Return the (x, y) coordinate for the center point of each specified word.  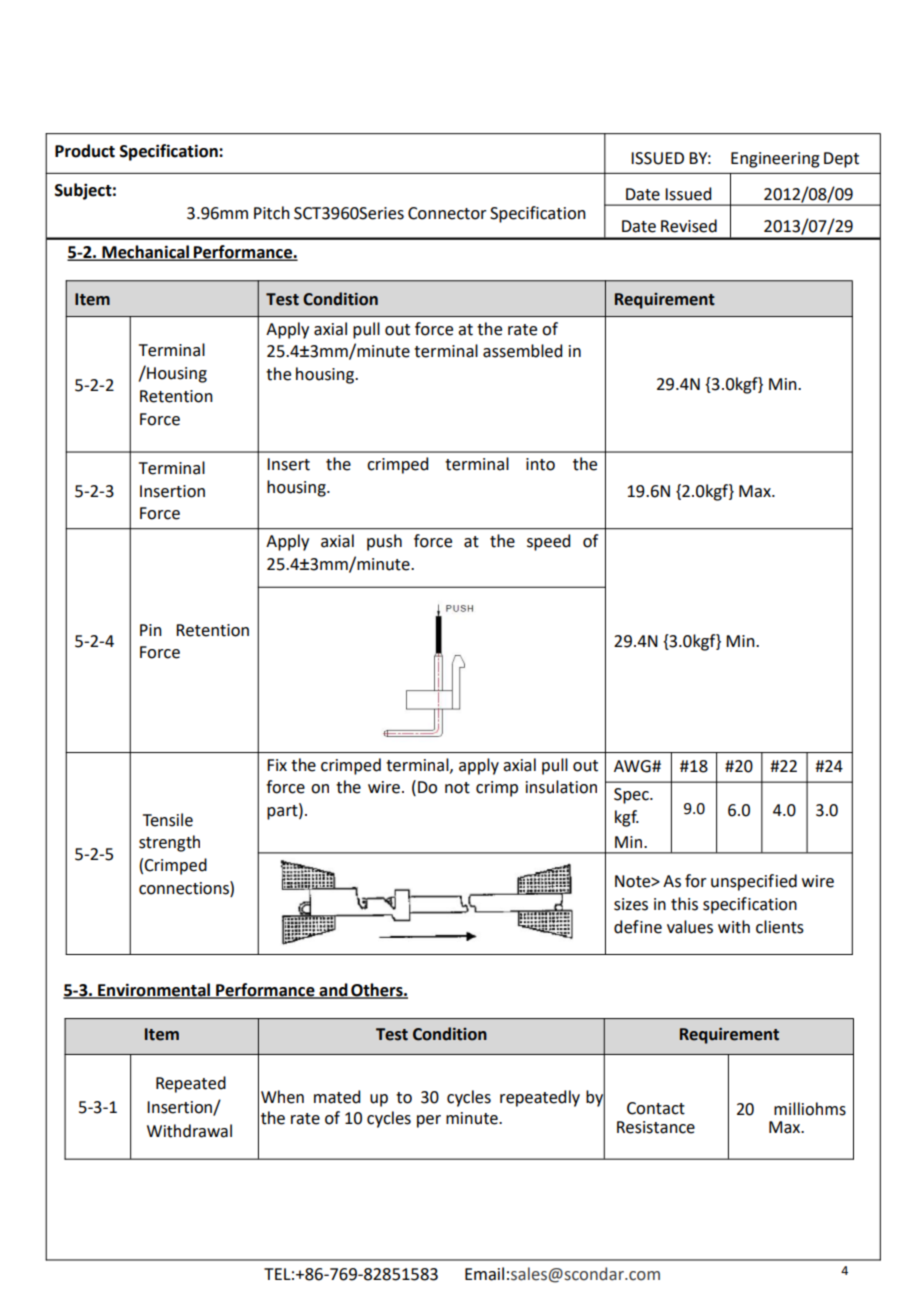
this (684, 904)
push (384, 542)
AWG (633, 766)
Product (85, 151)
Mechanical (146, 252)
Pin (151, 630)
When (282, 1097)
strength (169, 843)
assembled (522, 351)
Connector (447, 213)
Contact (656, 1108)
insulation (561, 787)
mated (337, 1097)
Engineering (775, 160)
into (540, 464)
